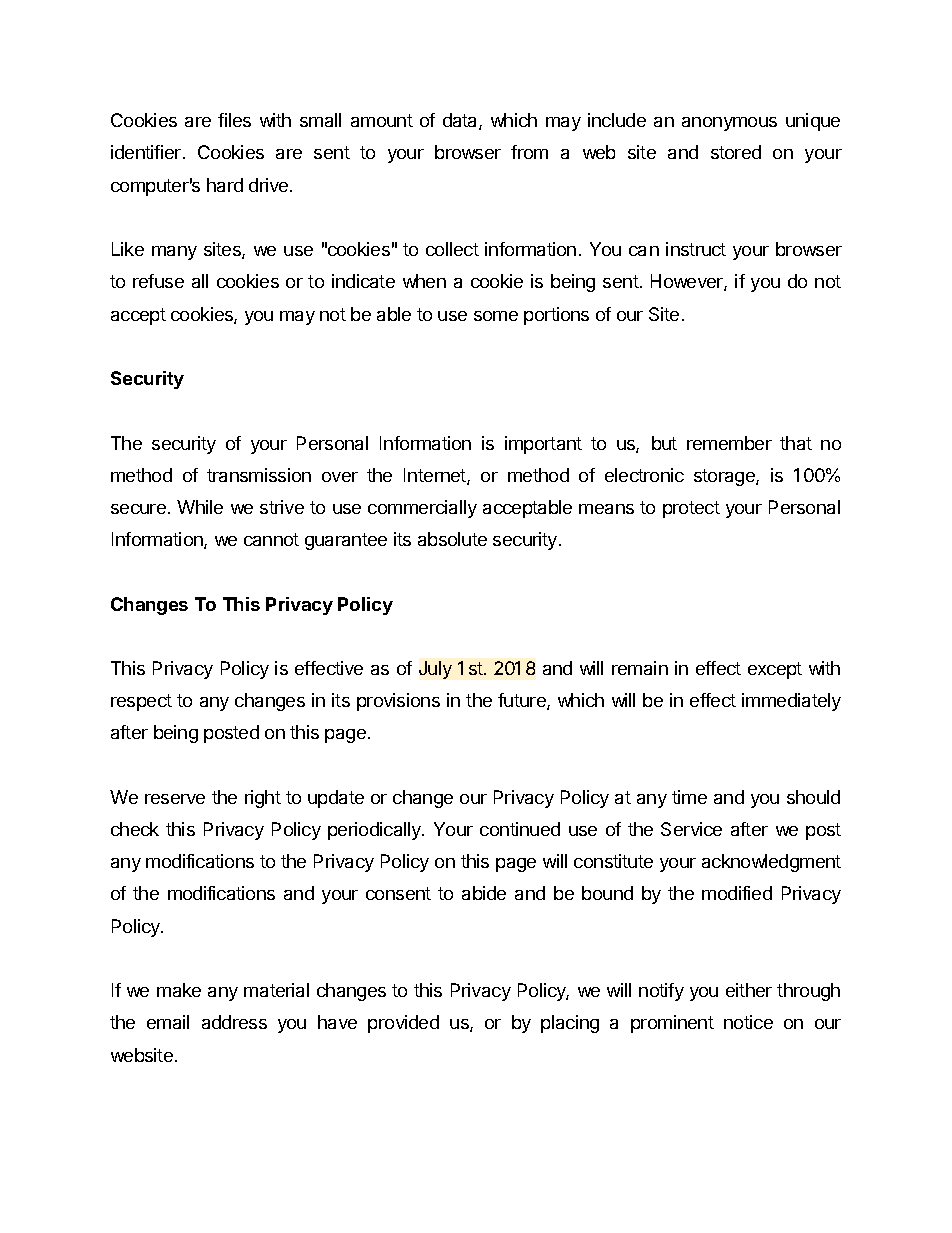 This page has height=1233, width=952. What do you see at coordinates (729, 443) in the page?
I see `remember` at bounding box center [729, 443].
